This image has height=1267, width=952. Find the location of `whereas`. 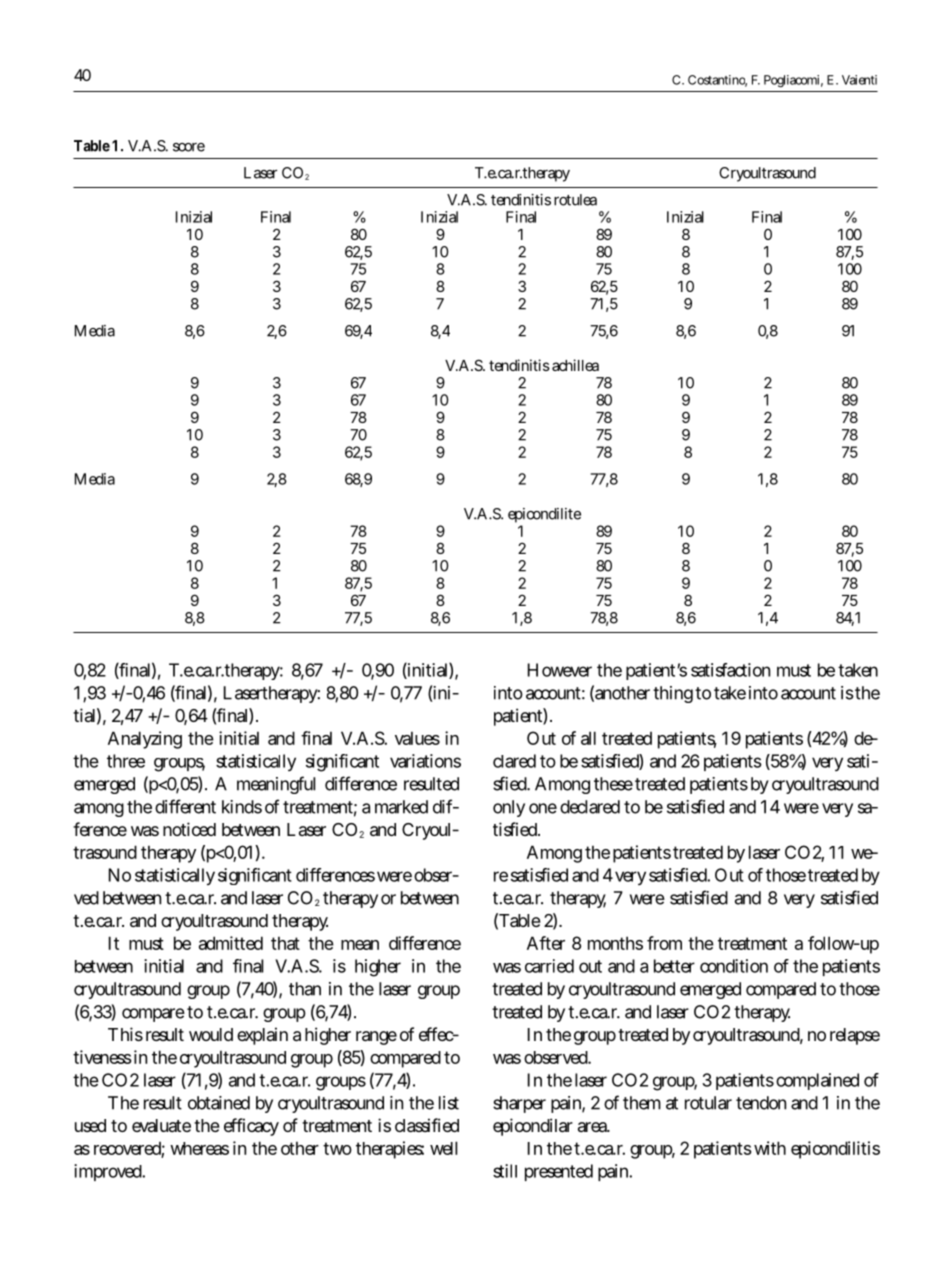

whereas is located at coordinates (199, 1148).
